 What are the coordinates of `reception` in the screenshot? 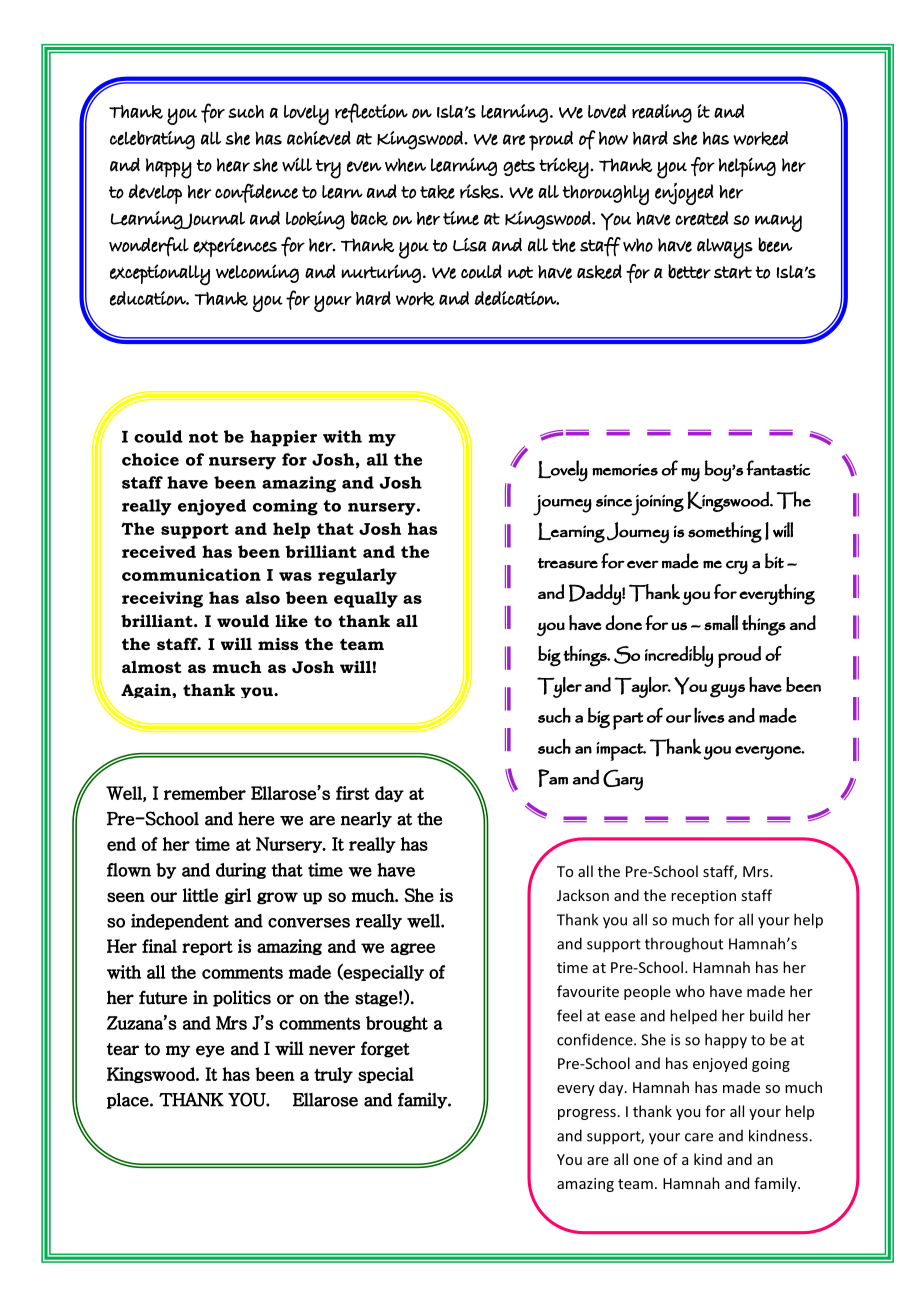 It's located at (703, 897).
